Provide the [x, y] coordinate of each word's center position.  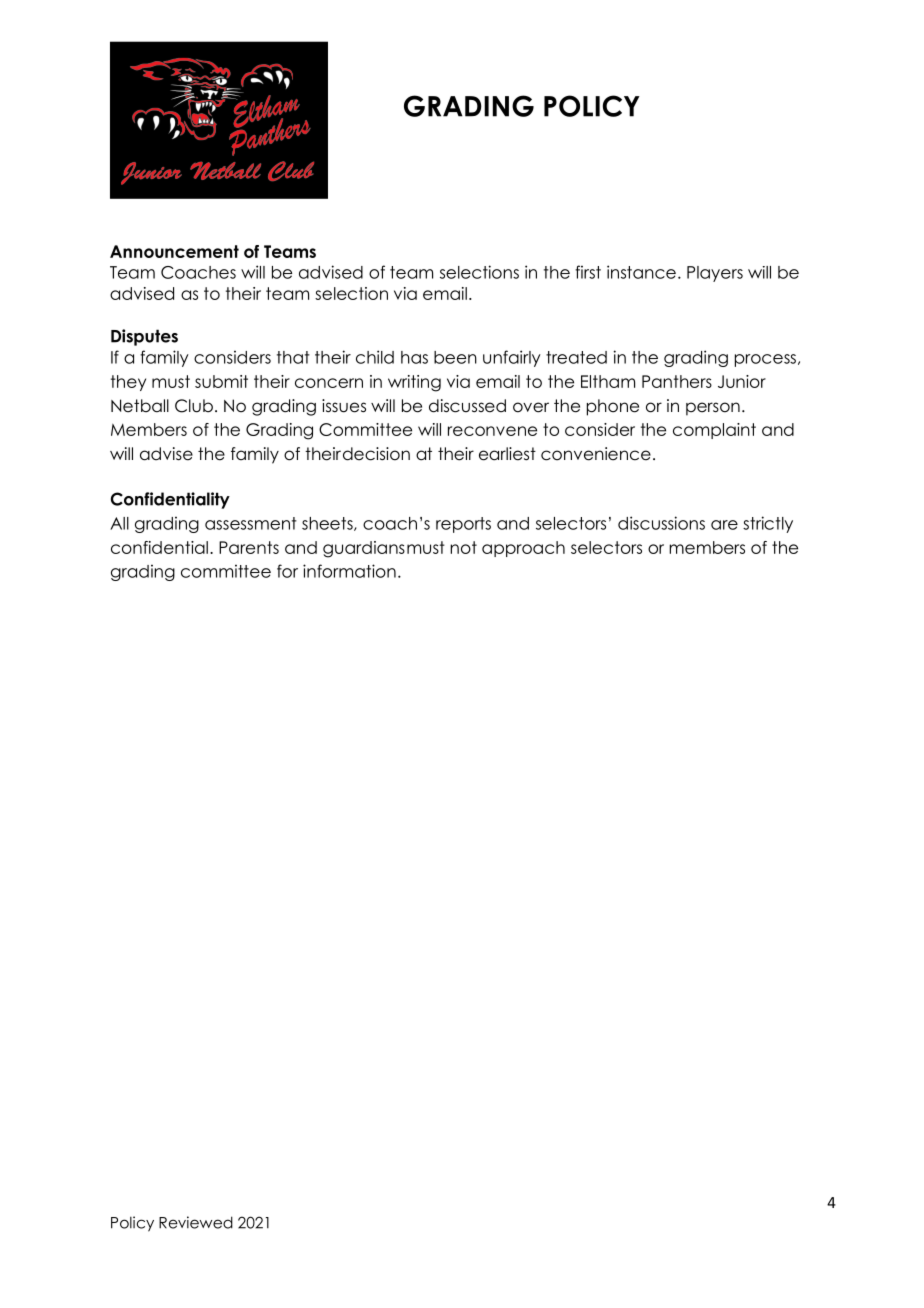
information [349, 571]
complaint [714, 431]
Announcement [174, 251]
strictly [768, 524]
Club [194, 406]
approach [523, 549]
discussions [661, 523]
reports [463, 525]
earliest [507, 454]
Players [715, 274]
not [463, 547]
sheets [328, 524]
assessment [251, 523]
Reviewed [196, 1222]
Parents [249, 547]
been [455, 357]
